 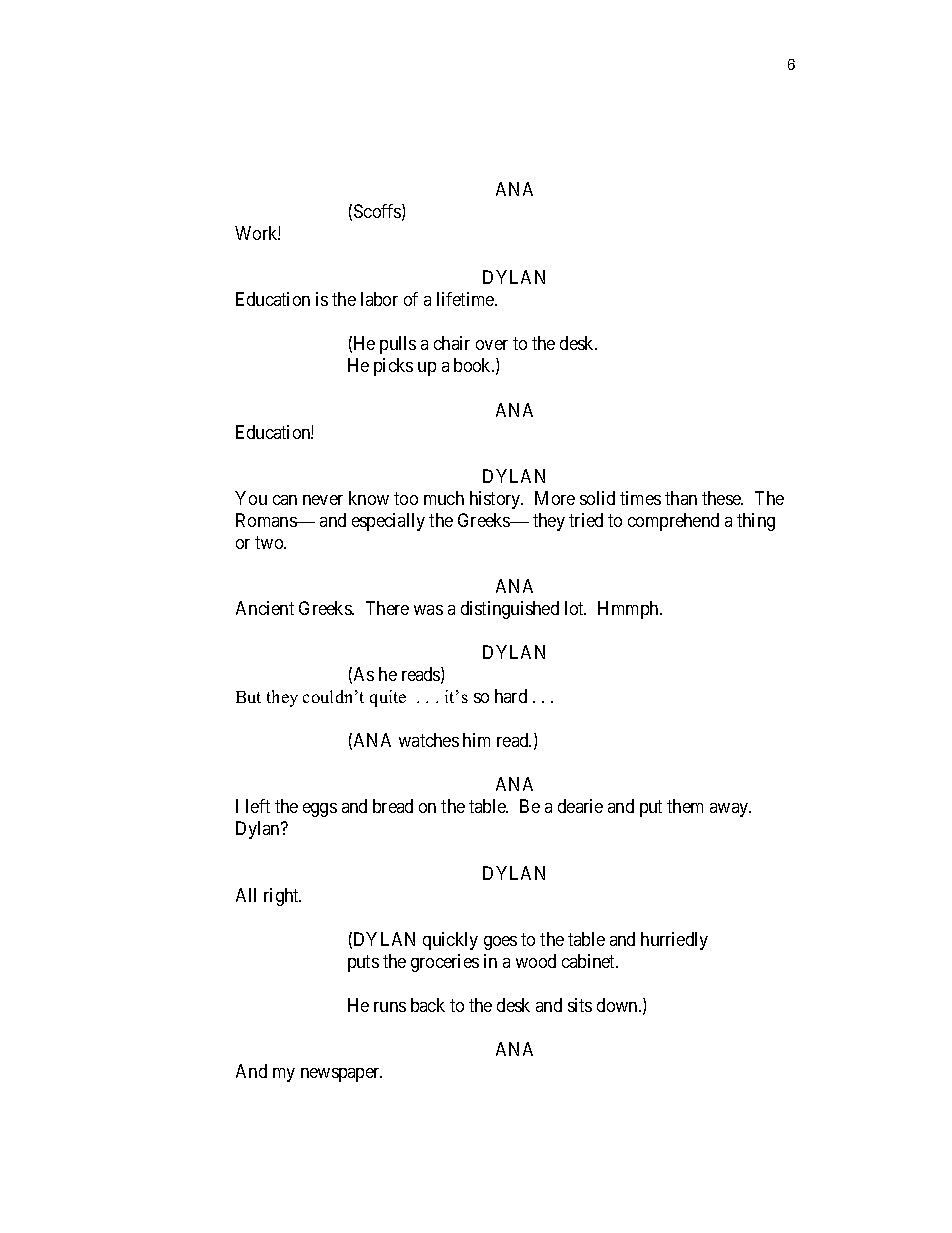 I want to click on book, so click(x=474, y=365).
